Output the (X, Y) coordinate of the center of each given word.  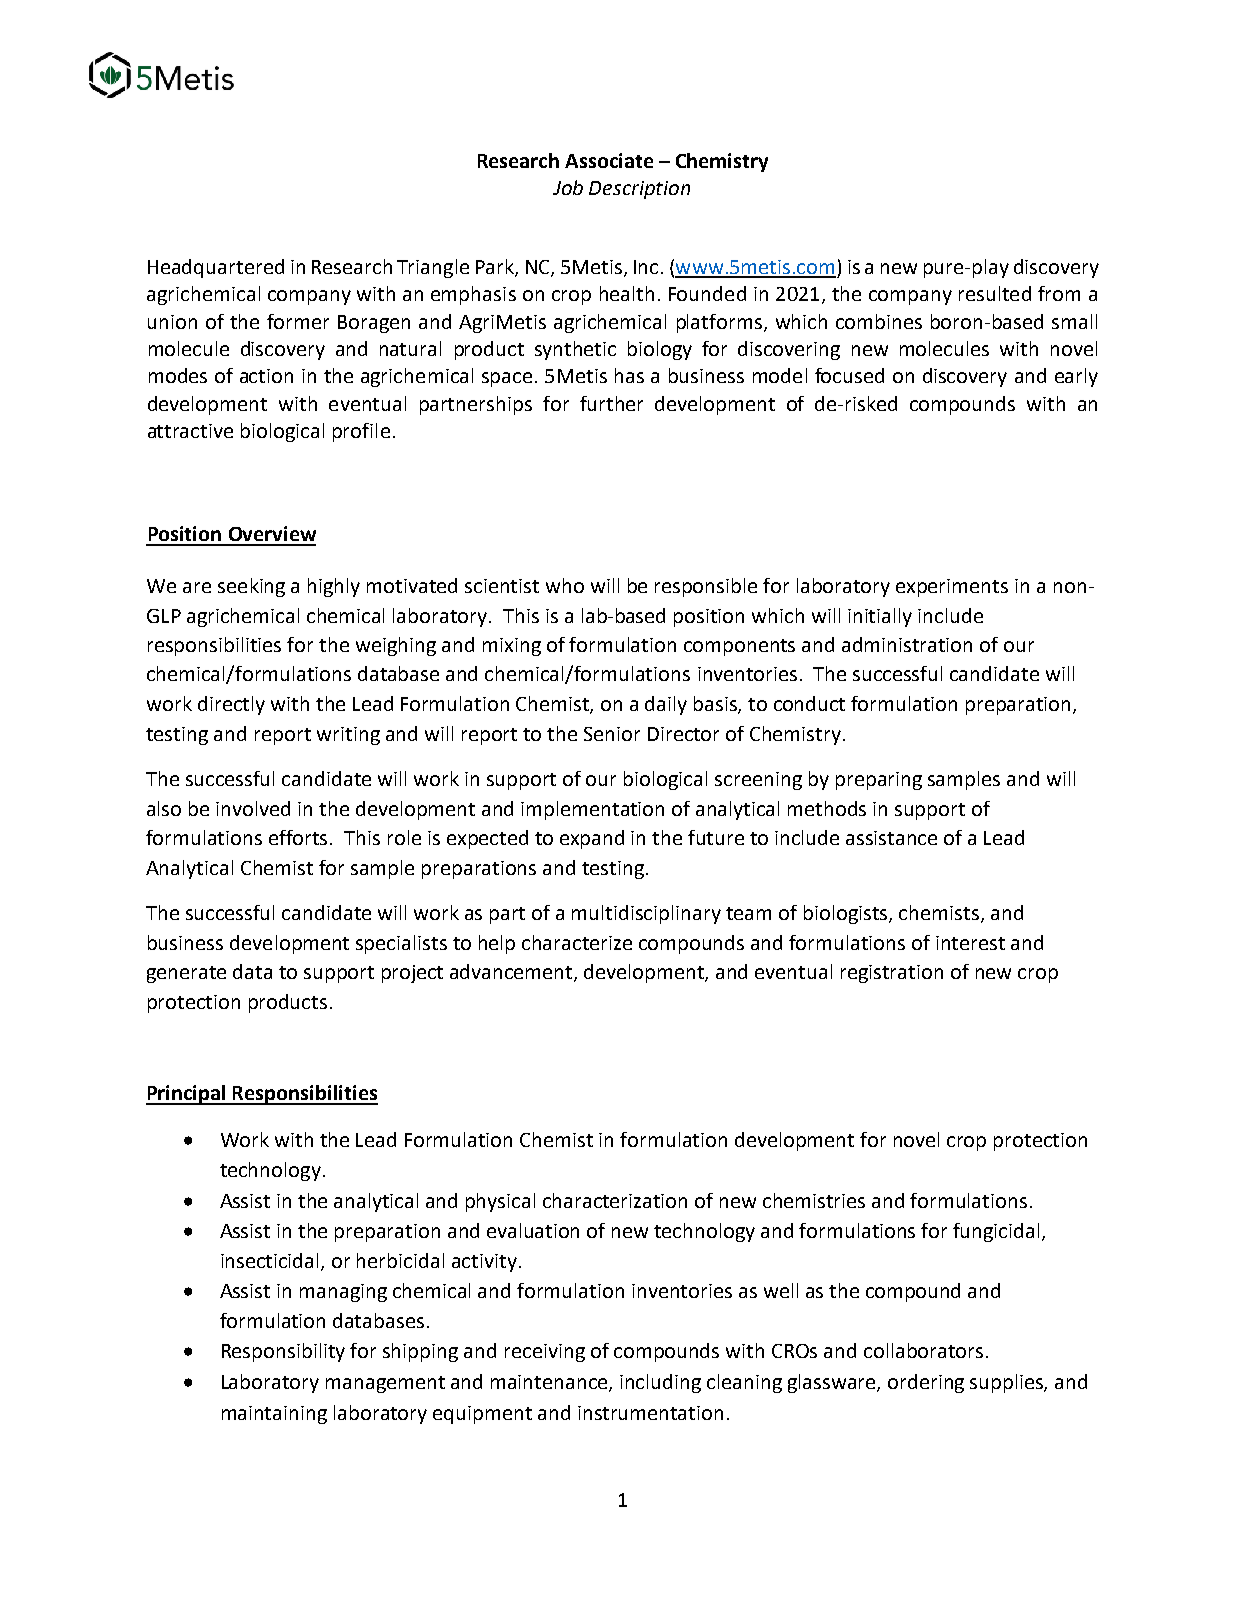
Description (639, 190)
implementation (592, 810)
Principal (187, 1095)
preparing (879, 781)
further (611, 403)
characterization (615, 1200)
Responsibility (283, 1352)
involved (253, 808)
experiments (952, 588)
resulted (995, 293)
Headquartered (216, 268)
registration (892, 974)
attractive (190, 431)
